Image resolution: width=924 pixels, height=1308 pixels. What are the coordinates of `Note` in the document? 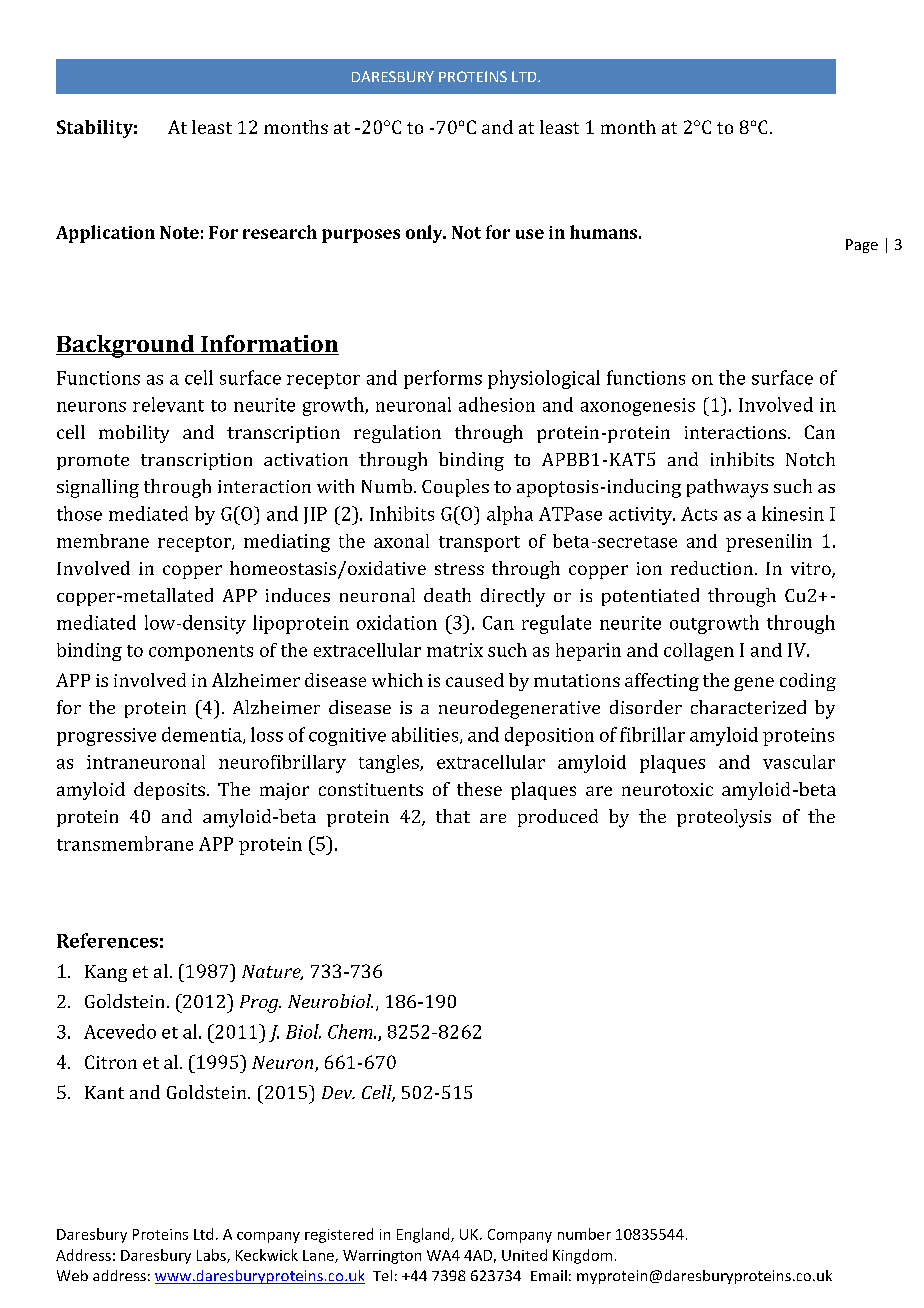 It's located at (179, 232).
